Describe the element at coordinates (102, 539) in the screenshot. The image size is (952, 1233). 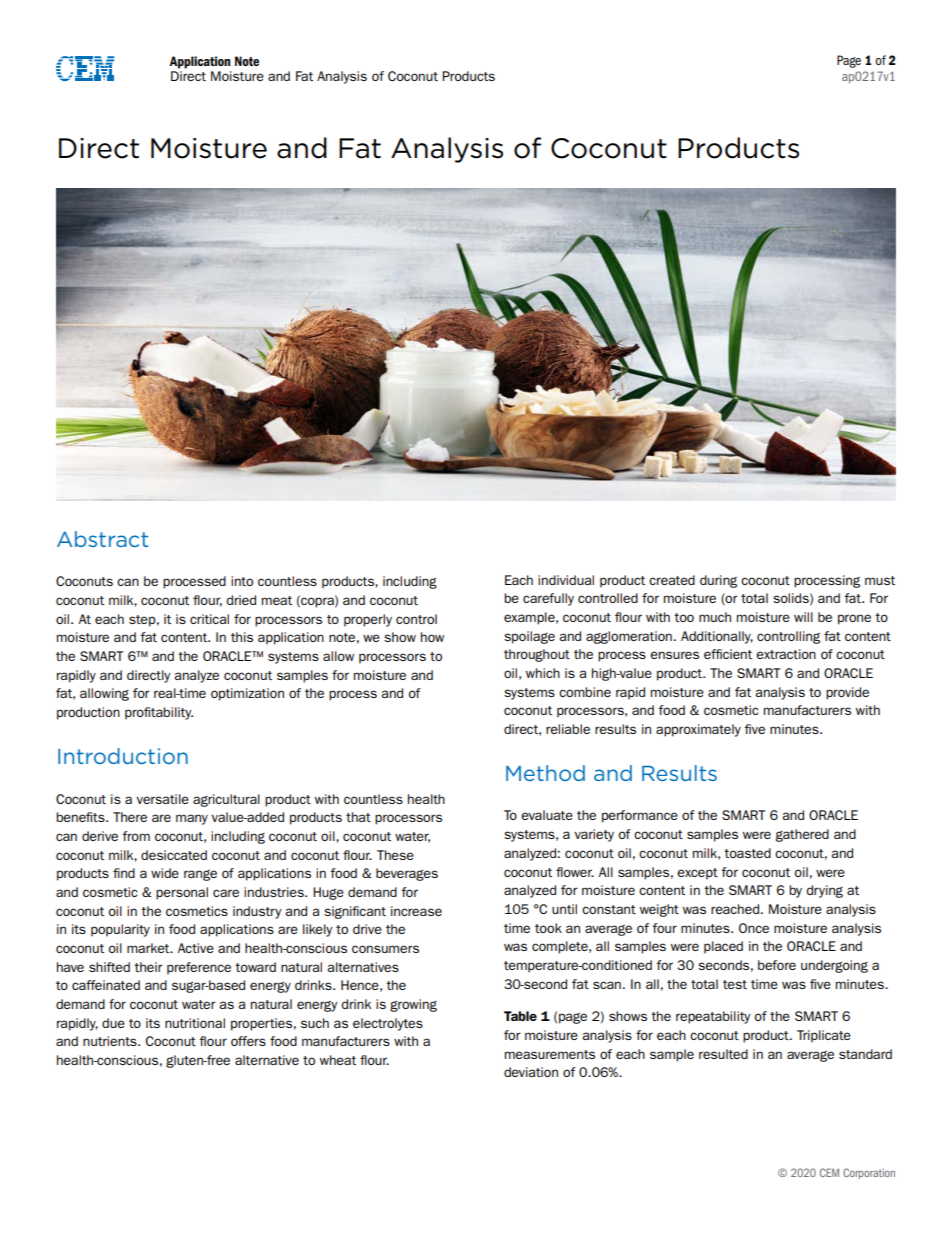
I see `Abstract` at that location.
